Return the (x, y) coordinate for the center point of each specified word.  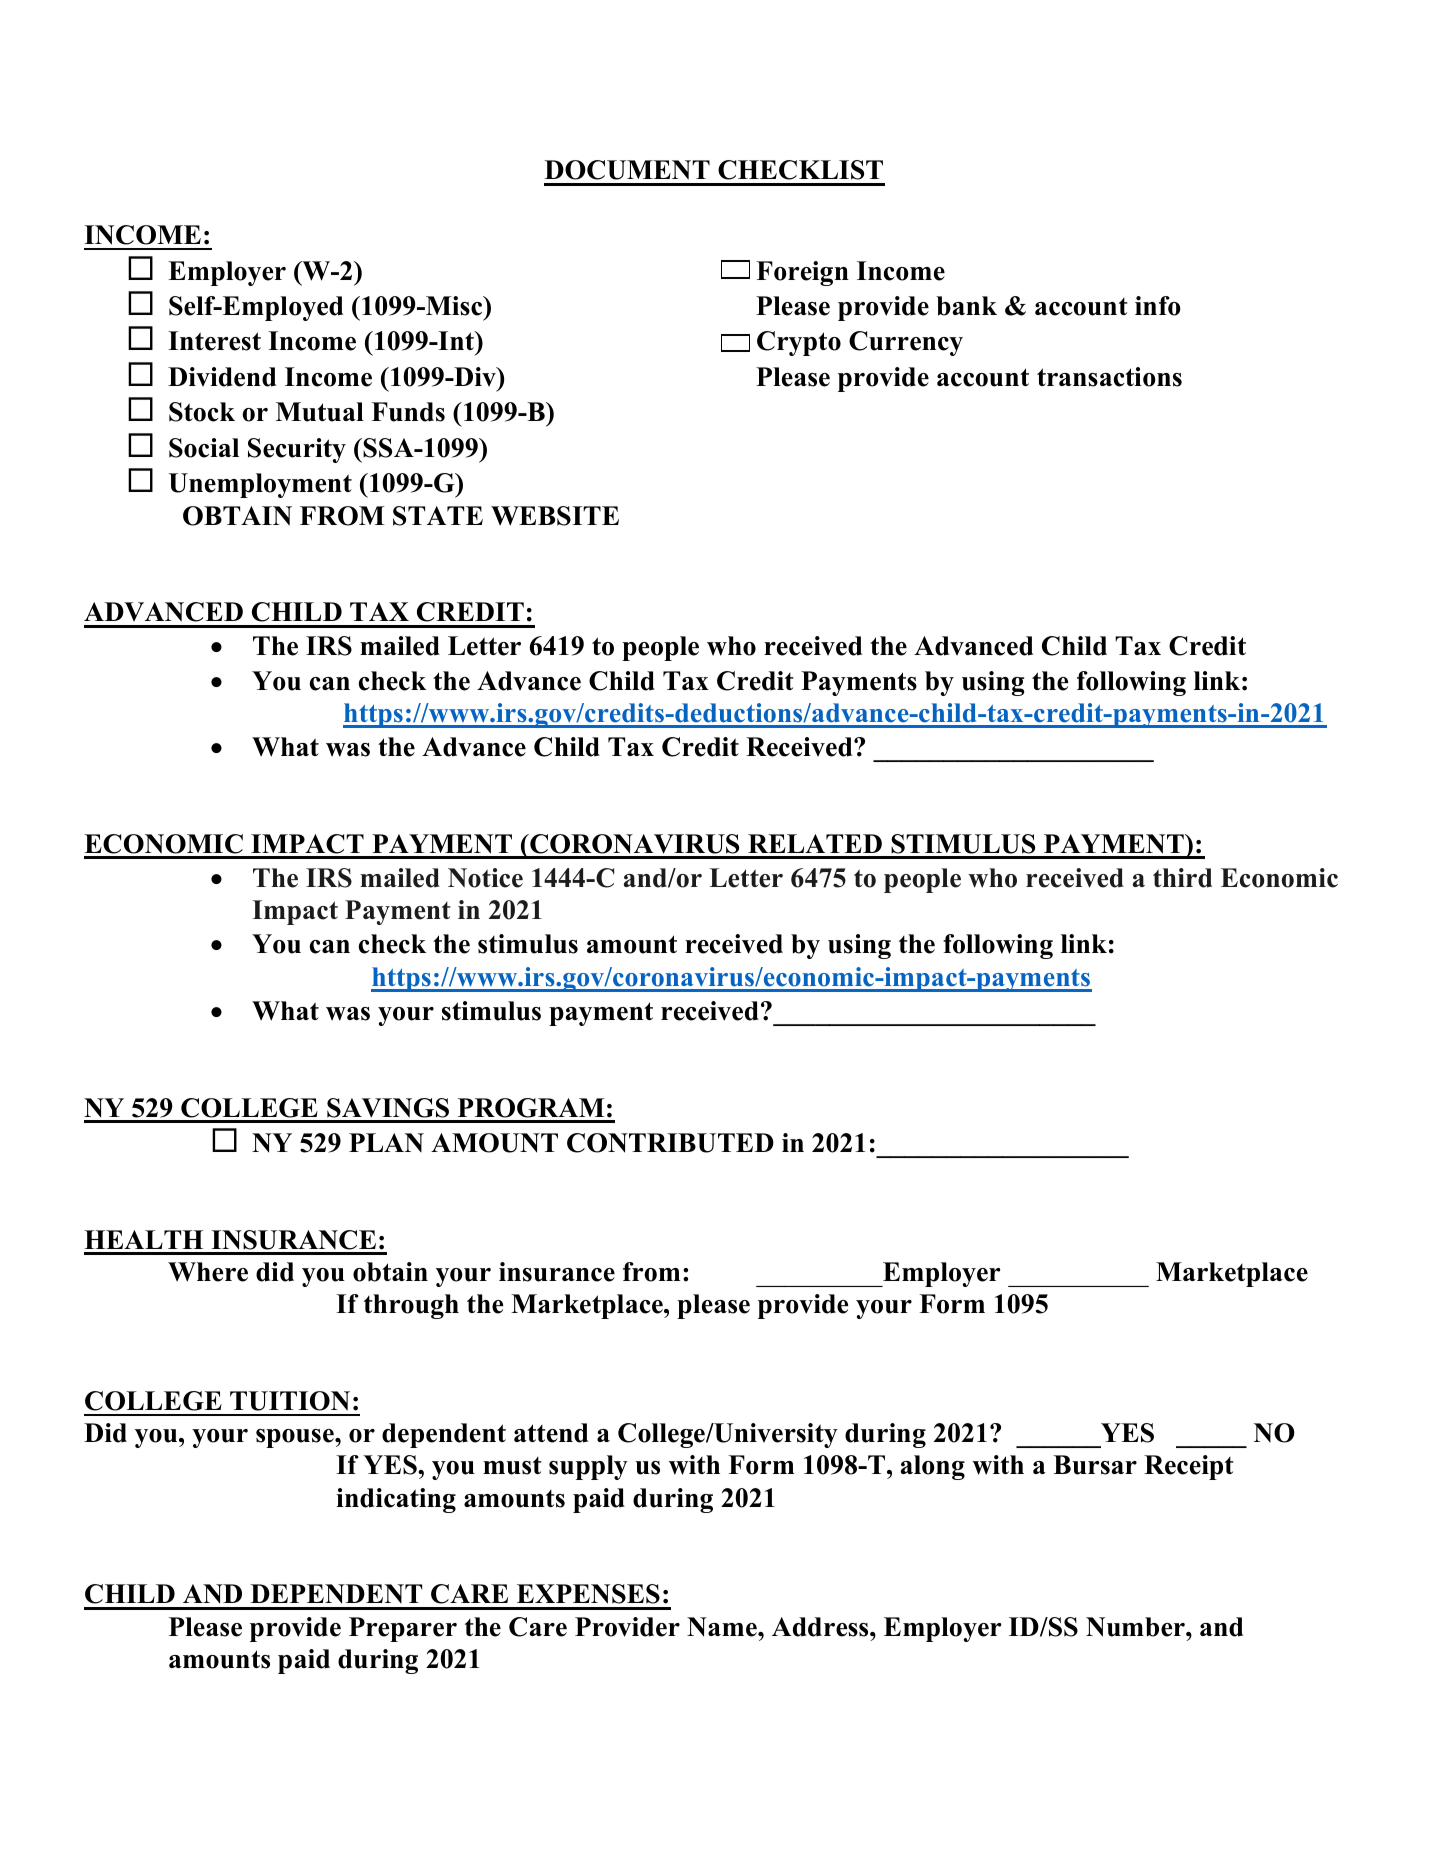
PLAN (386, 1142)
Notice (485, 878)
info (1158, 306)
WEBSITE (555, 516)
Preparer (403, 1629)
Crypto (799, 343)
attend (551, 1433)
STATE (438, 516)
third (1182, 878)
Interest (214, 341)
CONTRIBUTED (670, 1143)
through (411, 1306)
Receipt (1189, 1467)
